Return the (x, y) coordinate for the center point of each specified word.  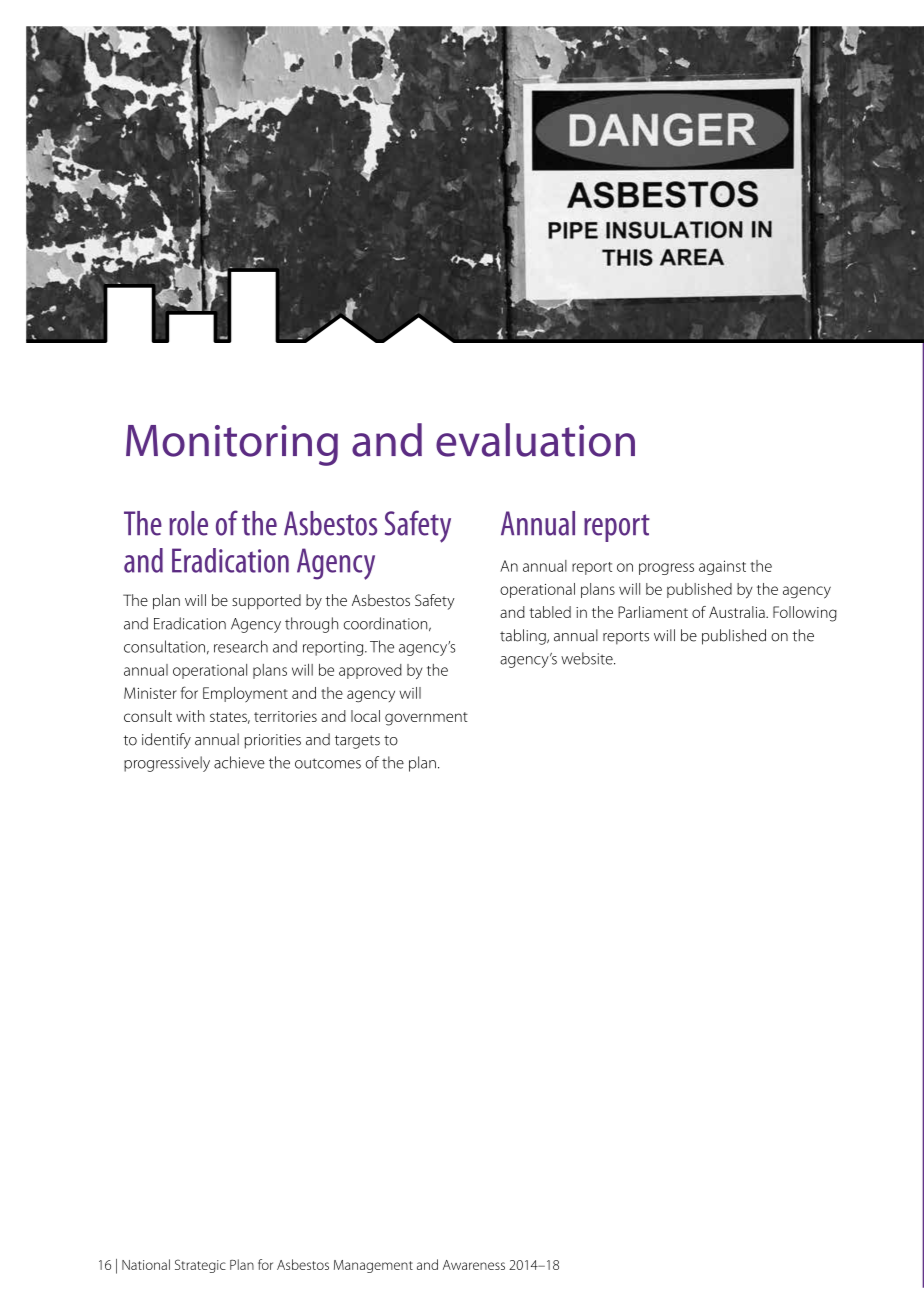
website (588, 658)
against (722, 567)
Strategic (200, 1266)
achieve (239, 762)
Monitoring (232, 445)
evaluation (535, 440)
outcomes (328, 763)
